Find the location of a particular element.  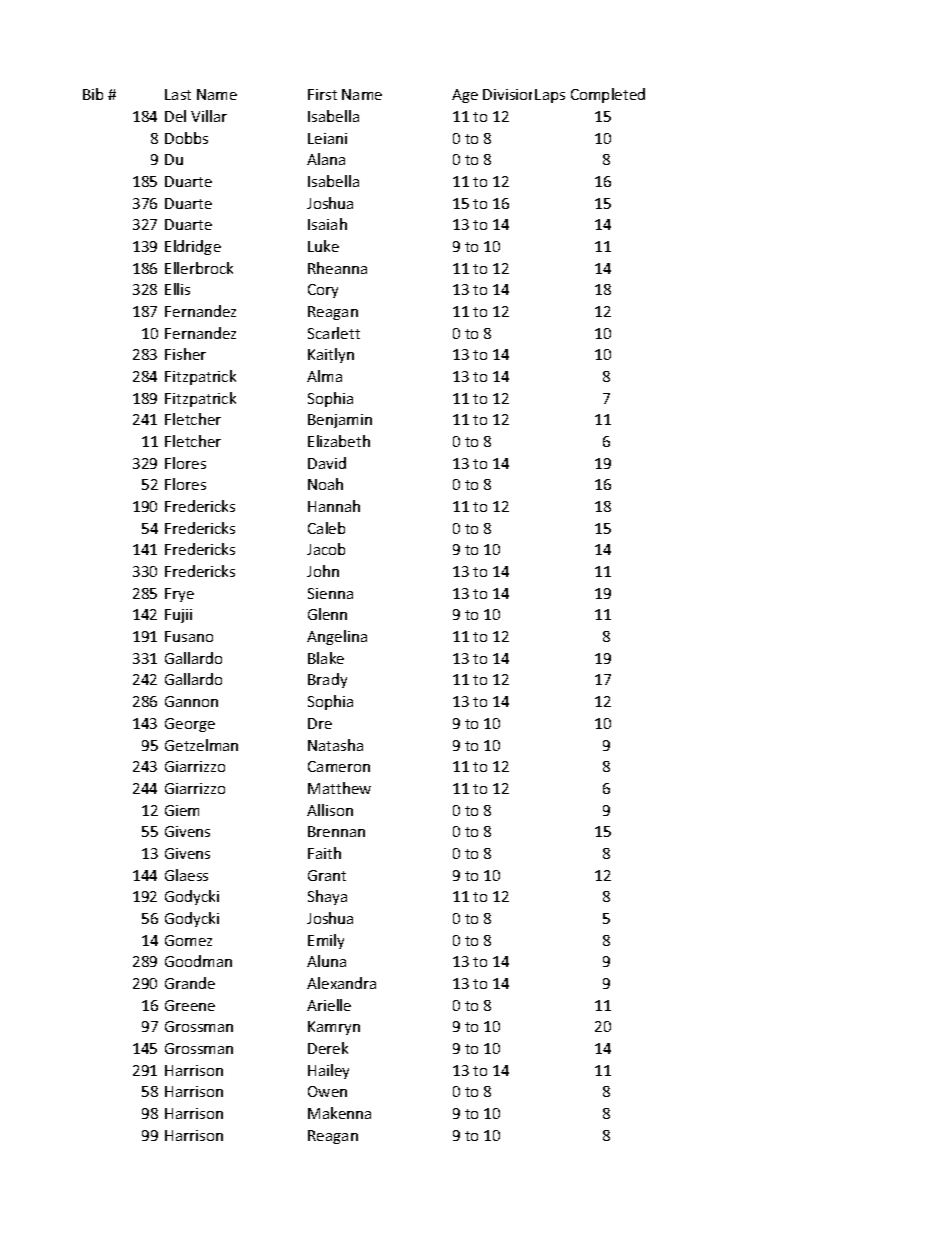

Glenn is located at coordinates (327, 614).
